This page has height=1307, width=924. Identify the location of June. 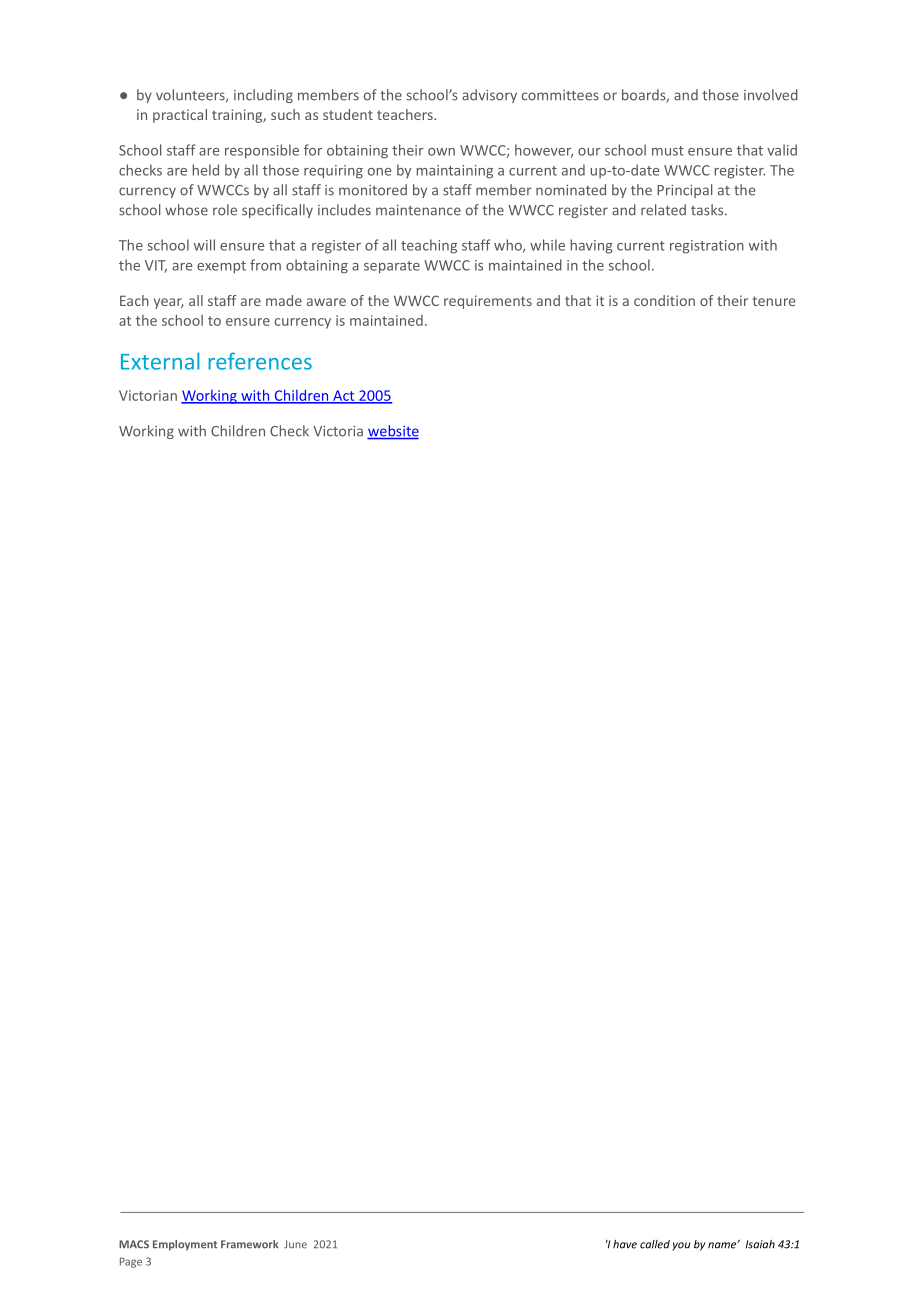
(295, 1244).
